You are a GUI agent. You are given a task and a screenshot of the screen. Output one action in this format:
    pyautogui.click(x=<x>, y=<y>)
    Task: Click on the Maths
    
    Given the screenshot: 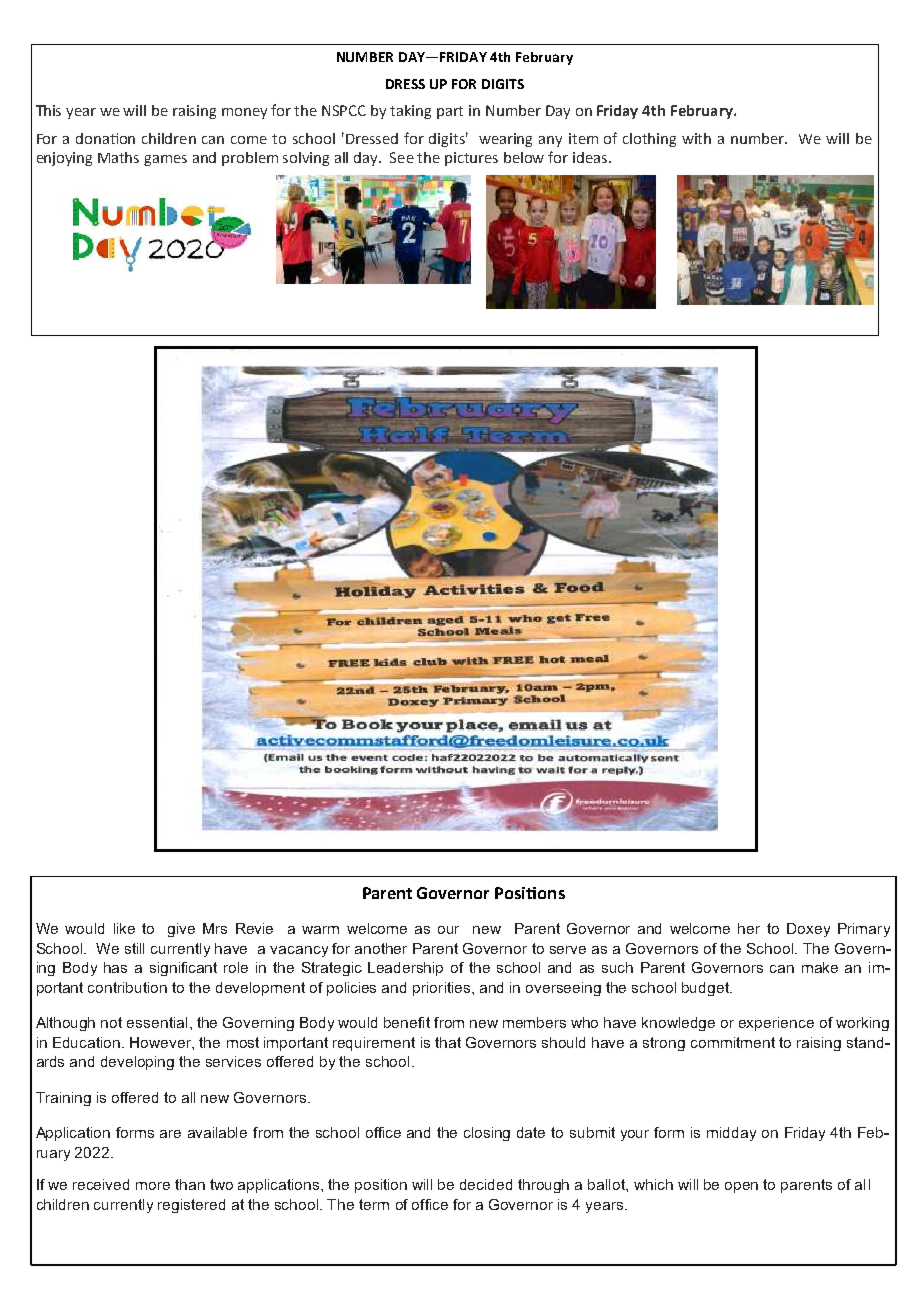 What is the action you would take?
    pyautogui.click(x=118, y=157)
